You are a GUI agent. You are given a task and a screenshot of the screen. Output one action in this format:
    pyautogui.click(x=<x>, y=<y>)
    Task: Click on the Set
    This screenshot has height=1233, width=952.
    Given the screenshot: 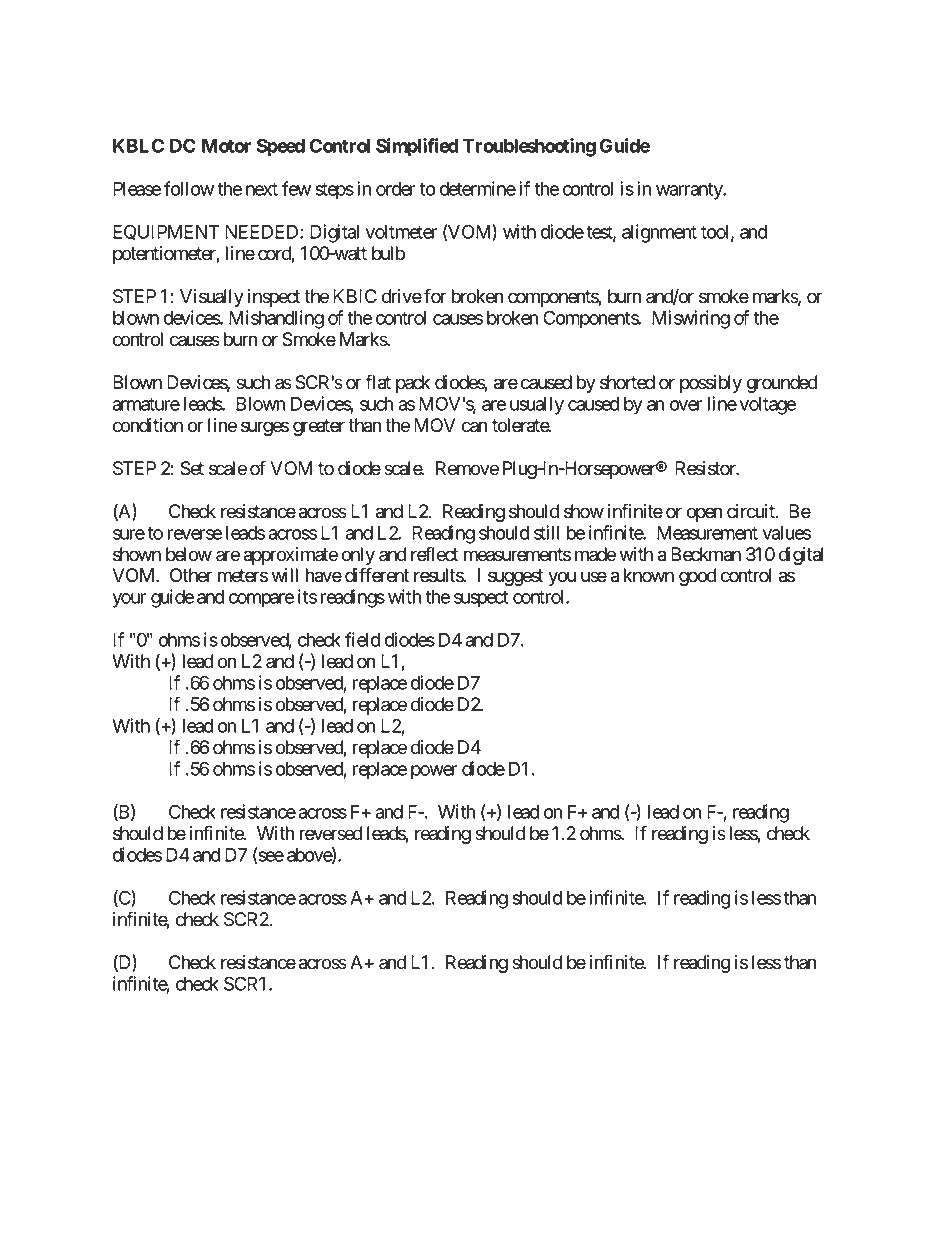 What is the action you would take?
    pyautogui.click(x=192, y=468)
